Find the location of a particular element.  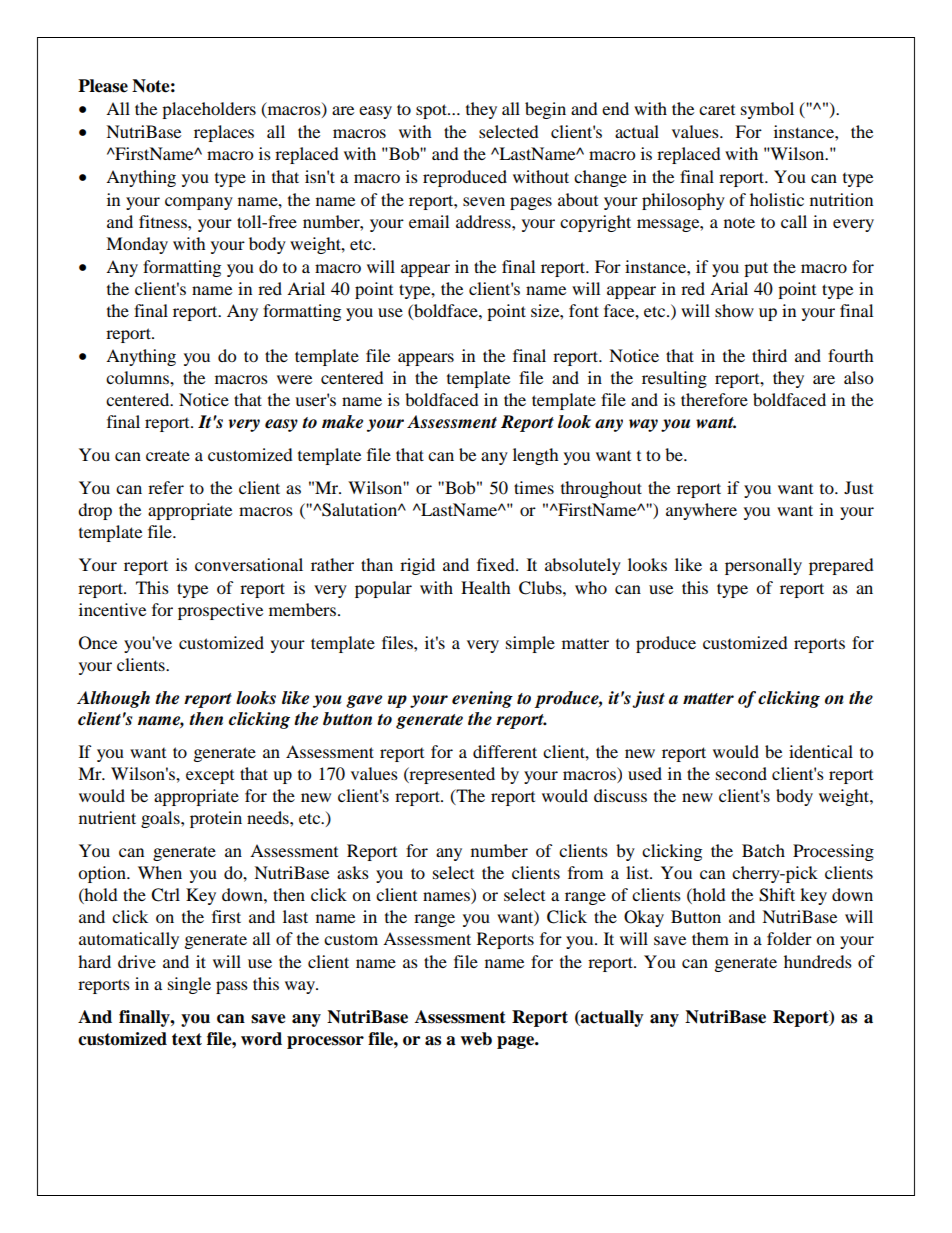

symbol is located at coordinates (767, 110).
